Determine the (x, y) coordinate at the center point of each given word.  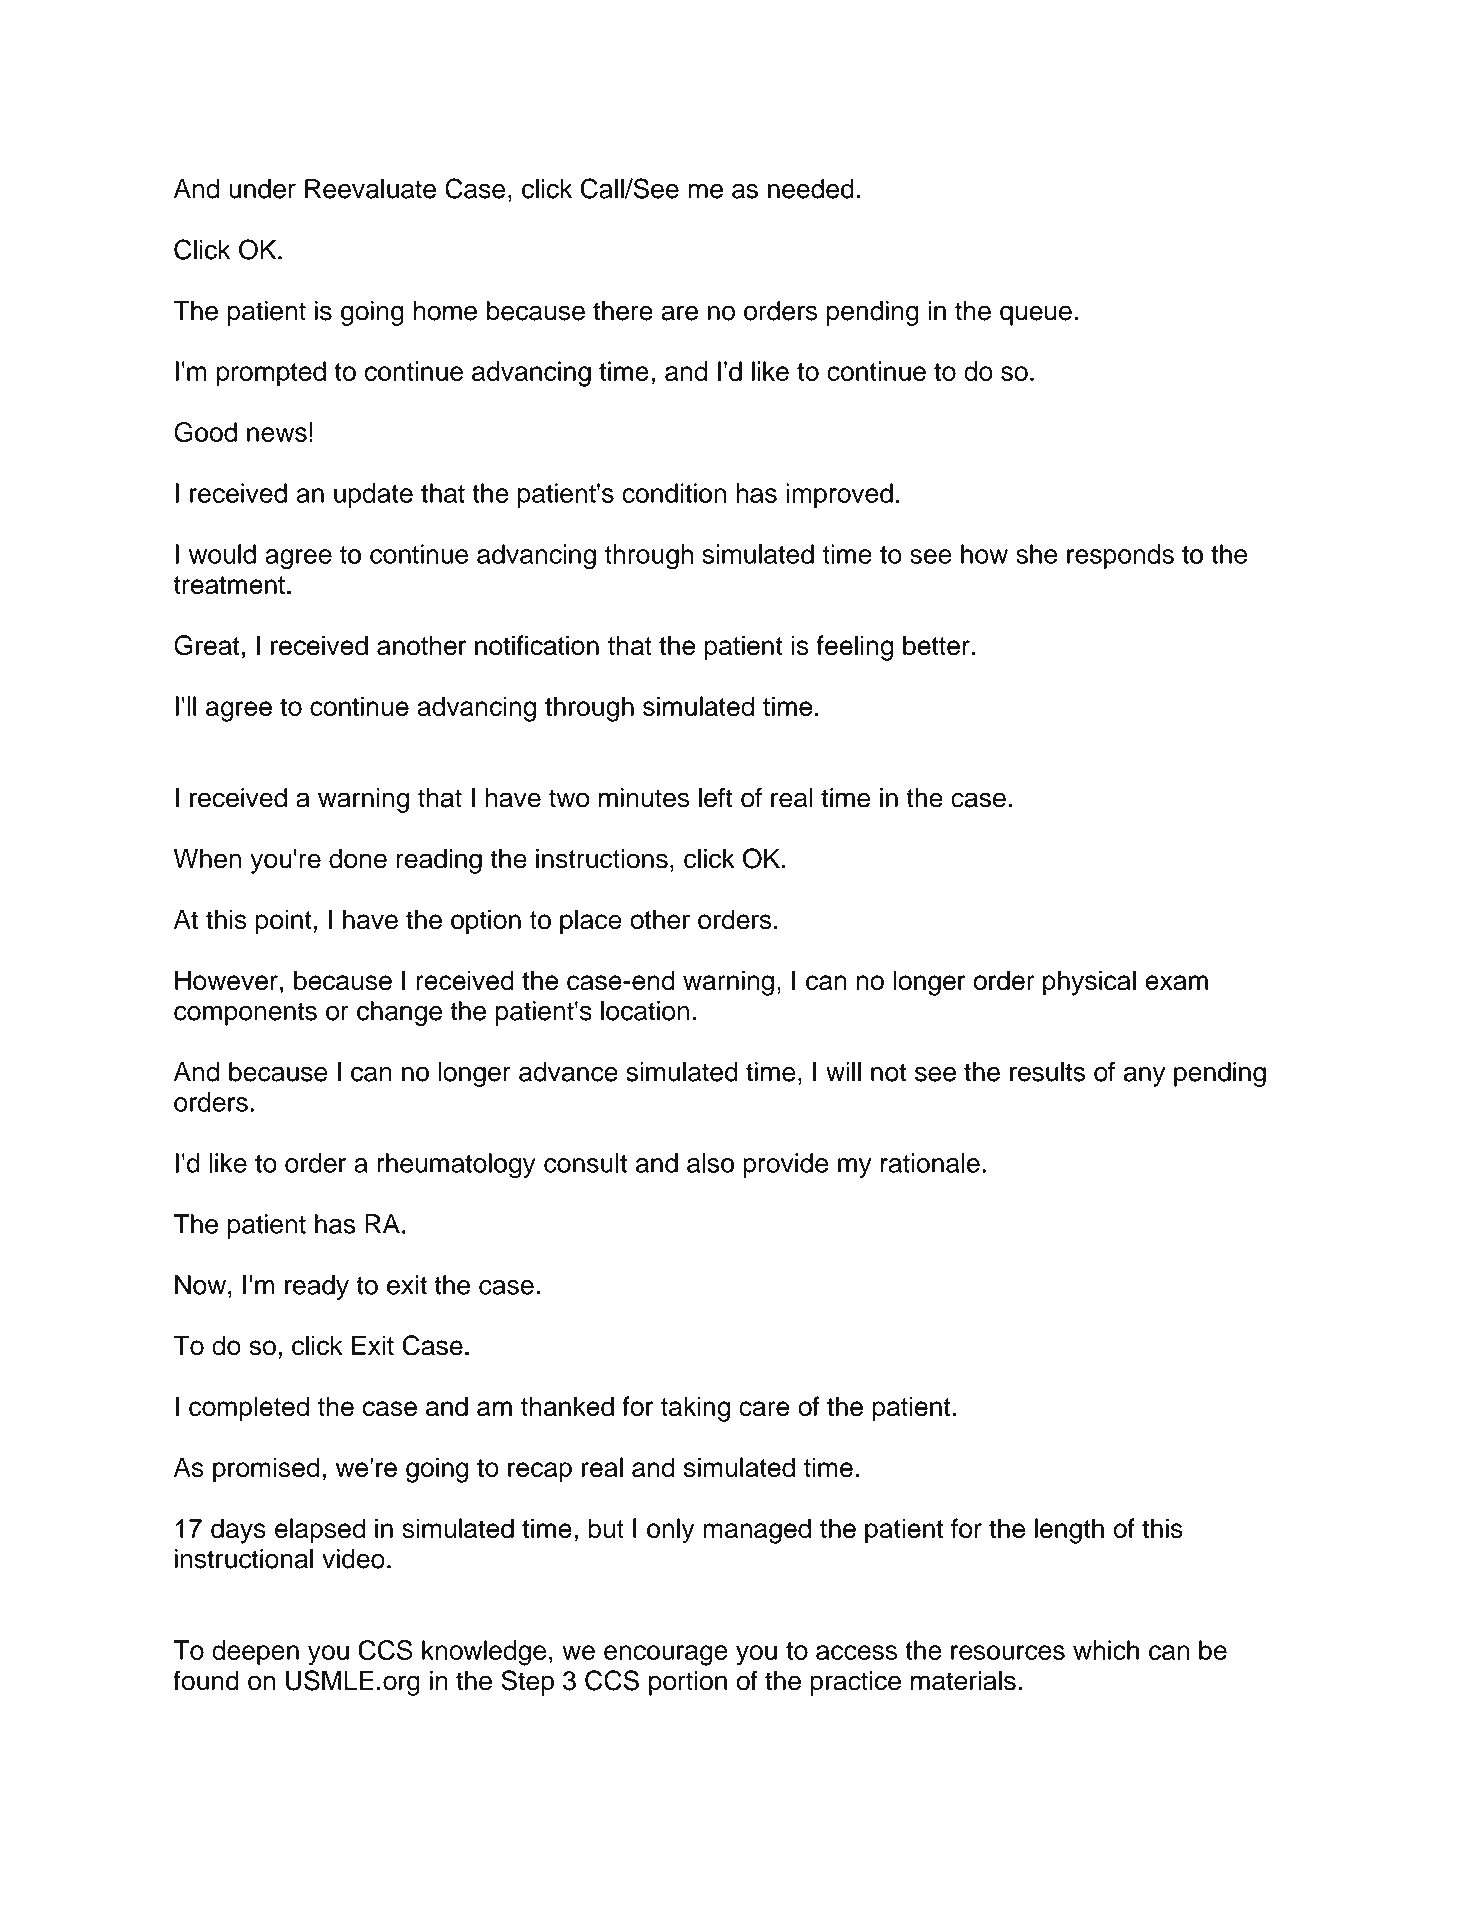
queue (1036, 315)
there (623, 311)
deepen (255, 1652)
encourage (666, 1655)
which (1106, 1650)
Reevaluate (370, 189)
